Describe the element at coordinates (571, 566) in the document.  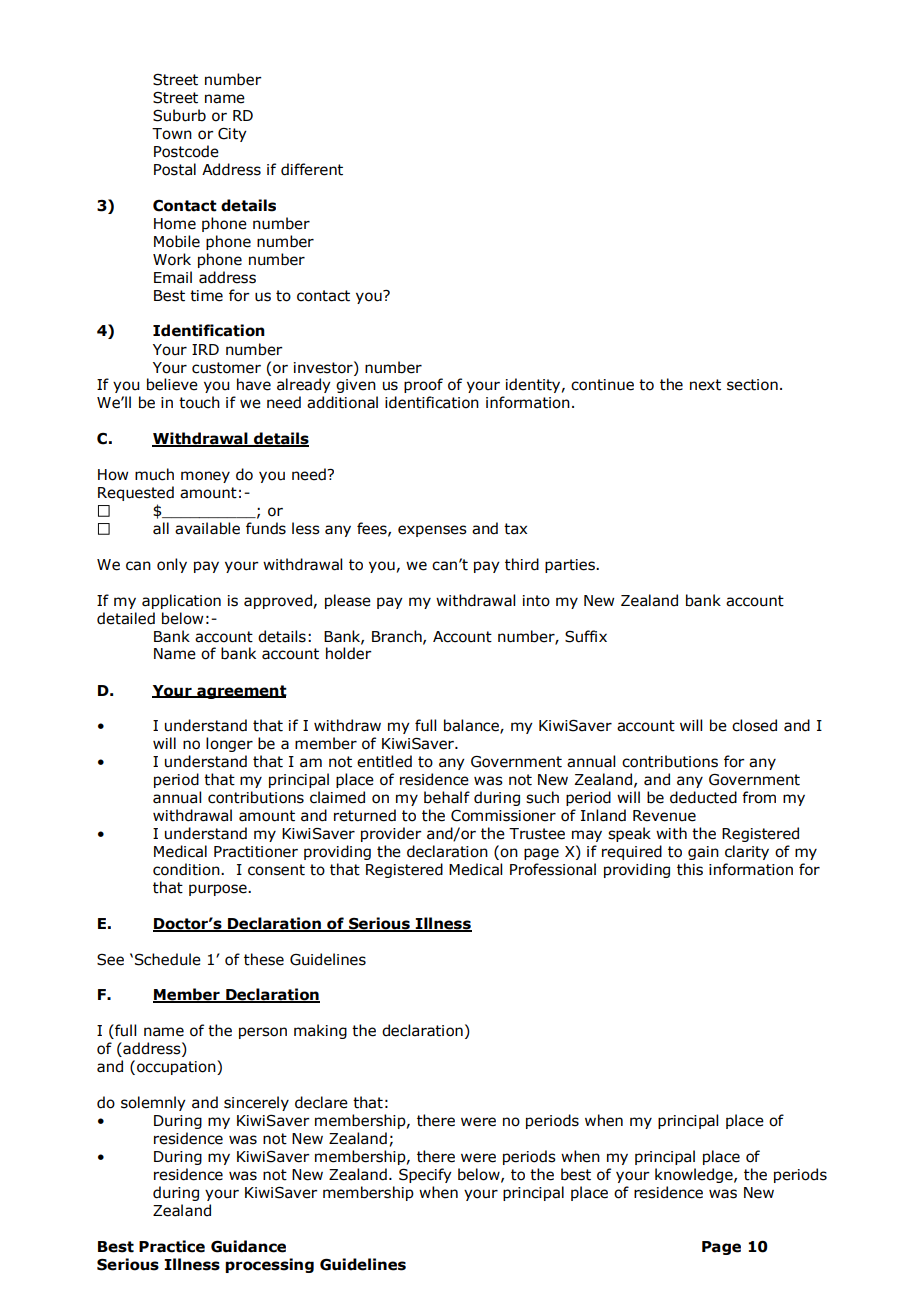
I see `parties` at that location.
